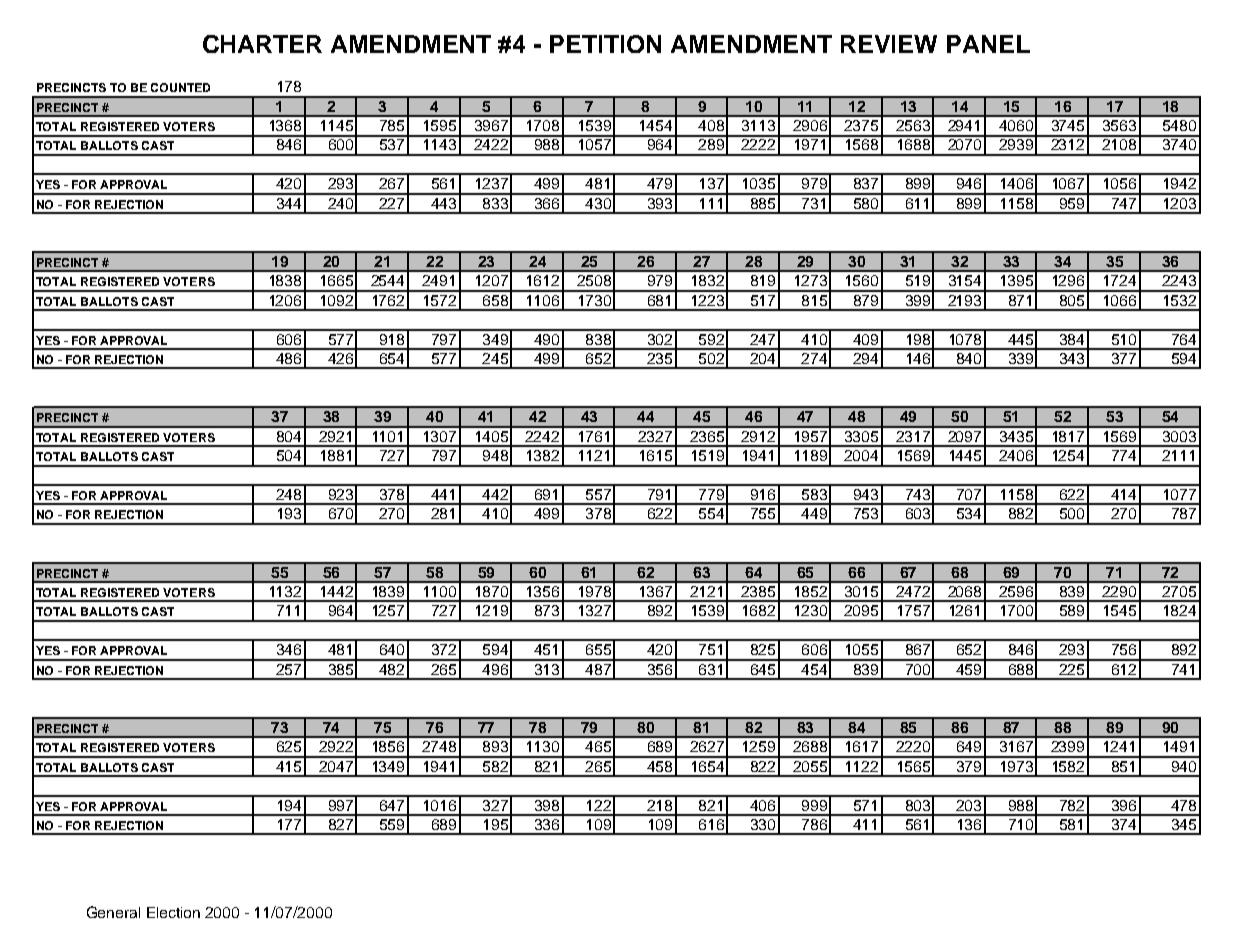  Describe the element at coordinates (605, 44) in the page. I see `PETITION` at that location.
